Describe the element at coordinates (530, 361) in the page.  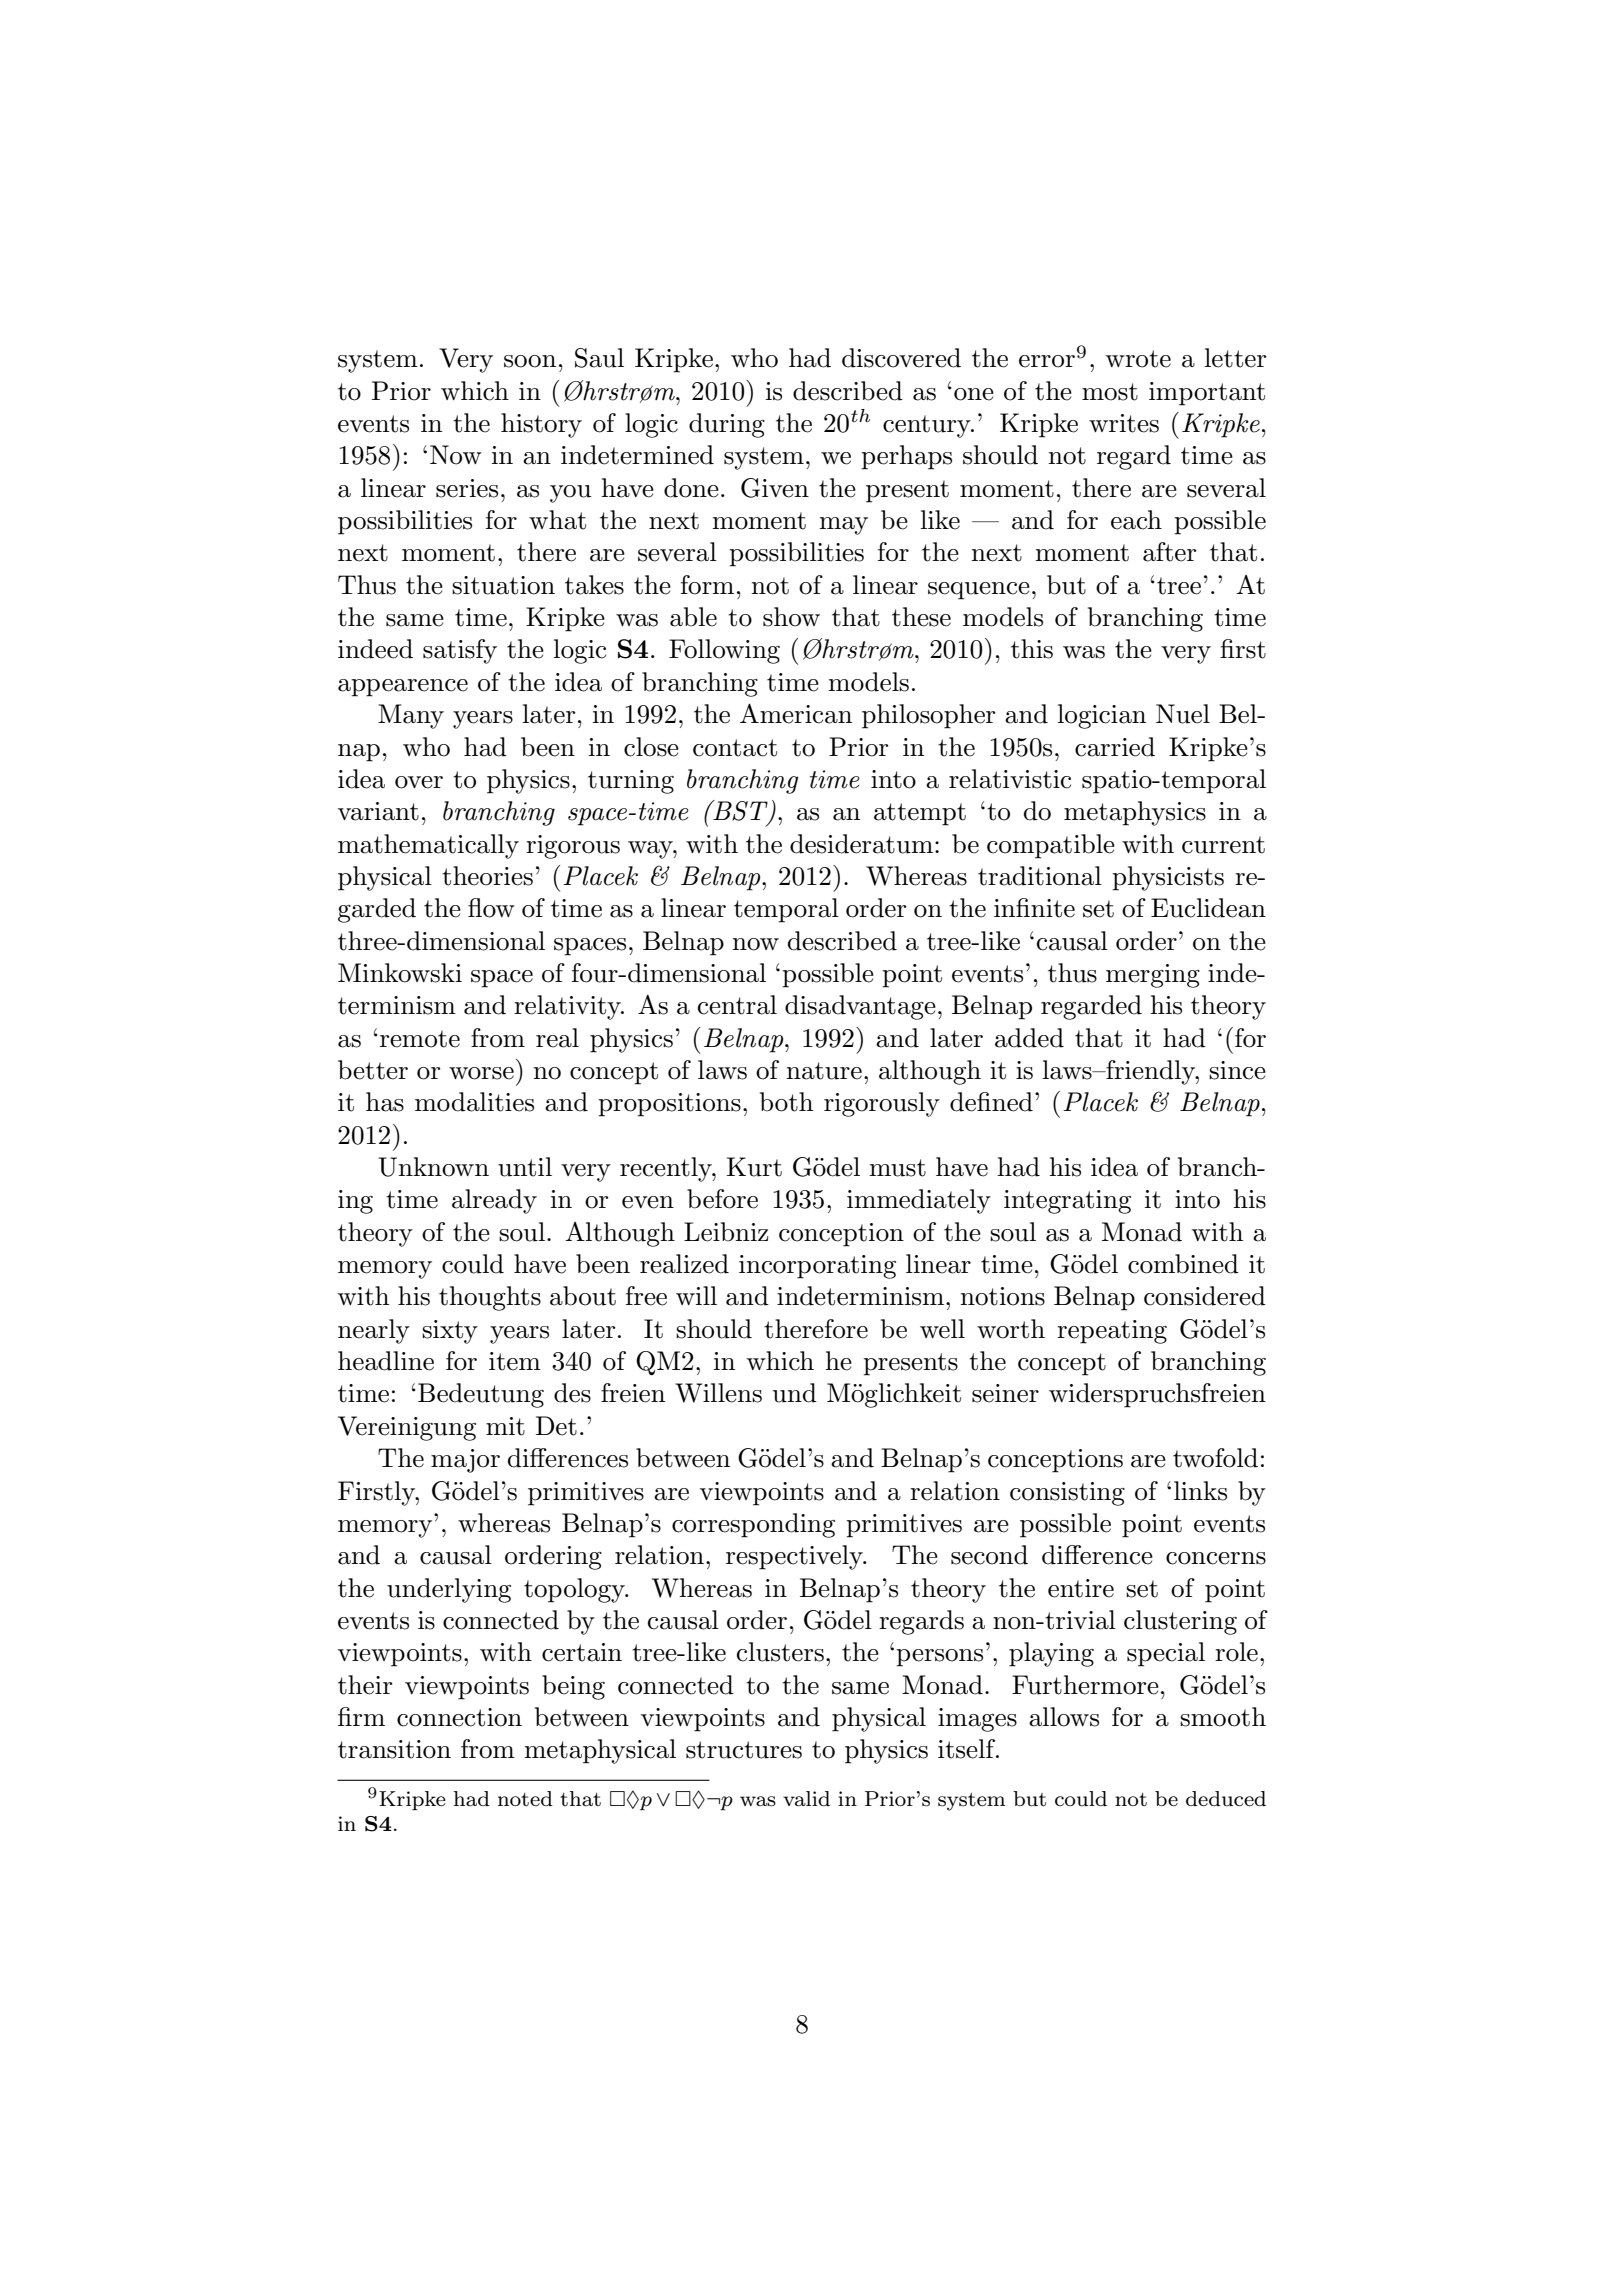
I see `soon` at that location.
